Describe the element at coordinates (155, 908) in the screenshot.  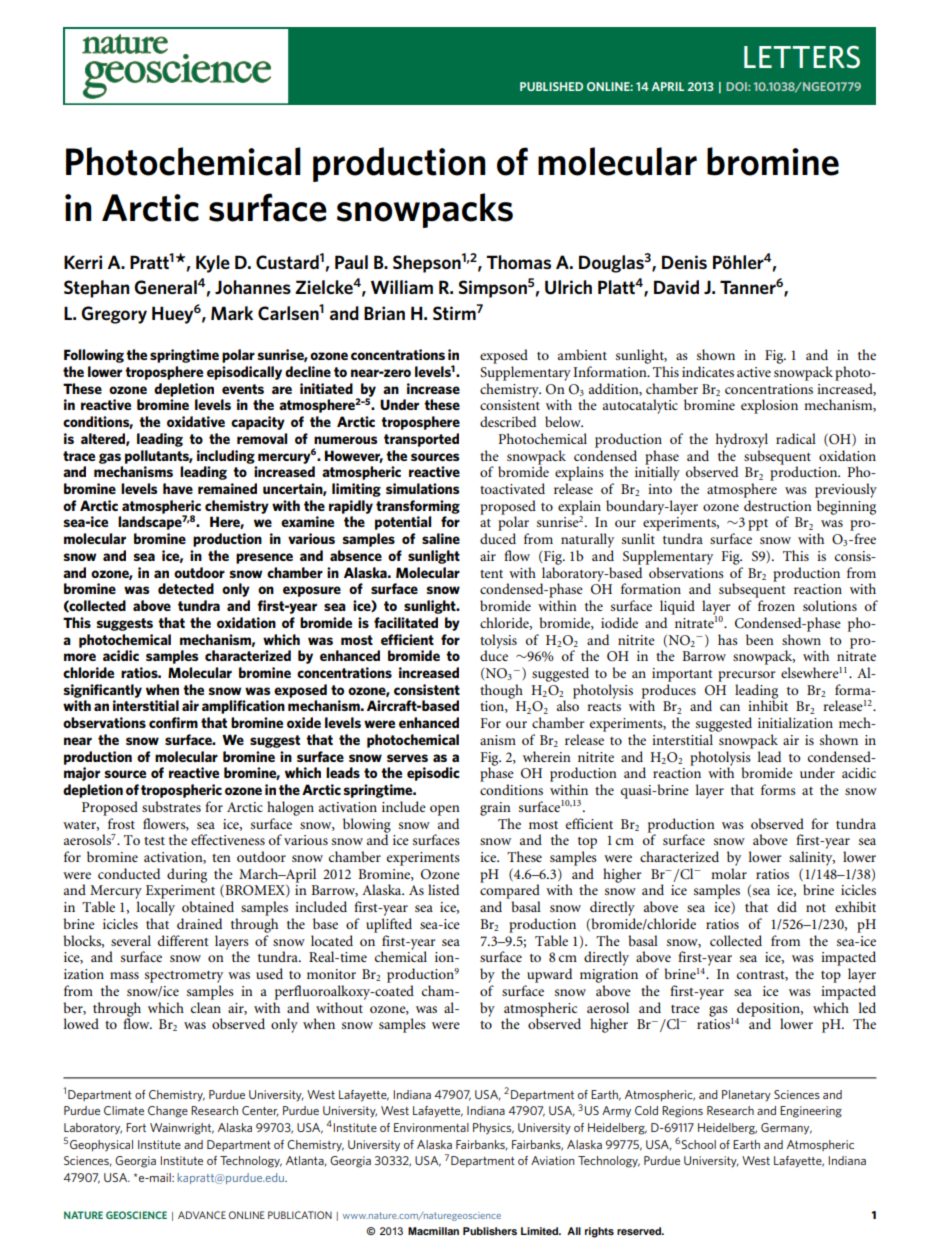
I see `locally` at that location.
